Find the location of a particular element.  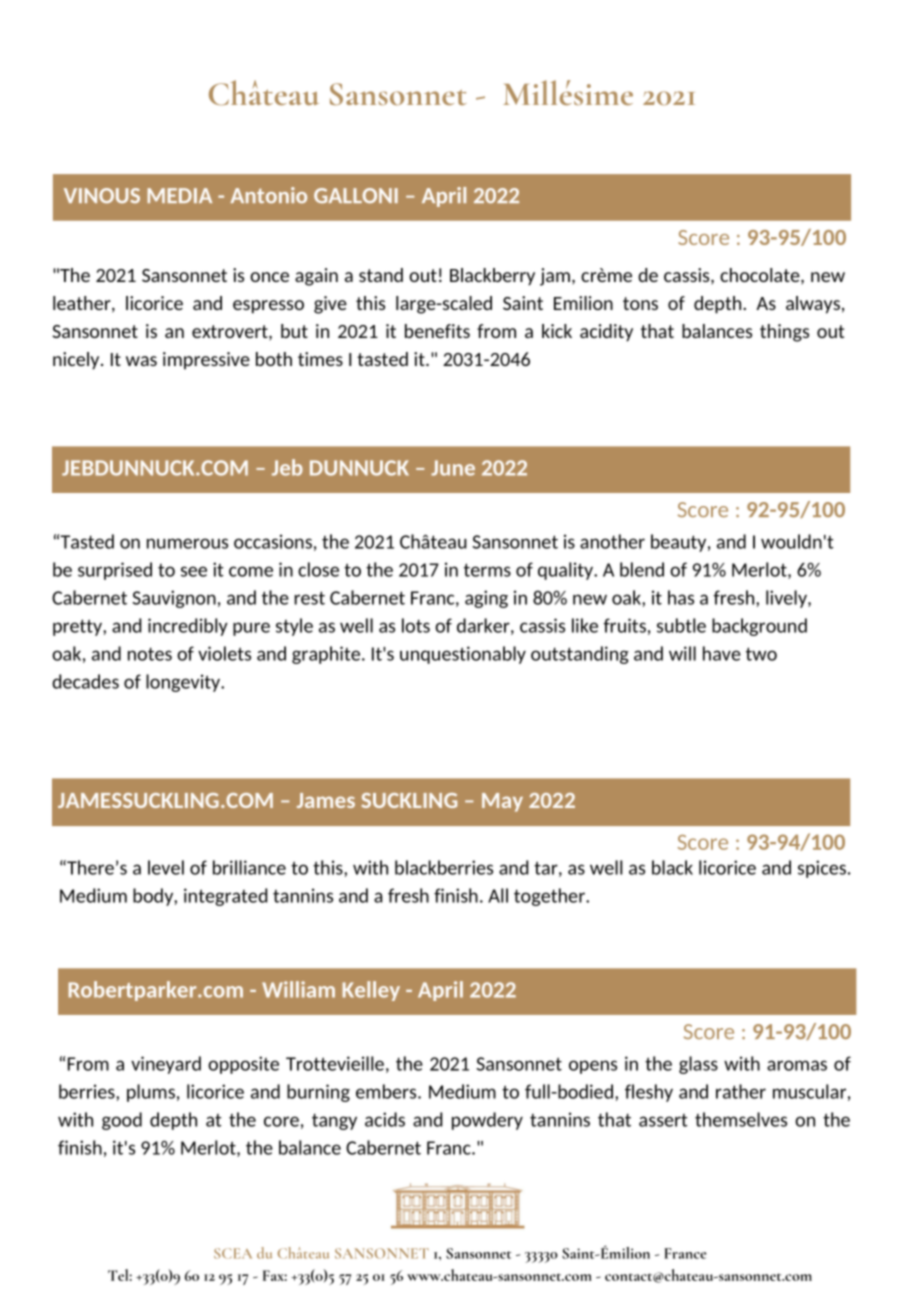

things is located at coordinates (784, 333).
